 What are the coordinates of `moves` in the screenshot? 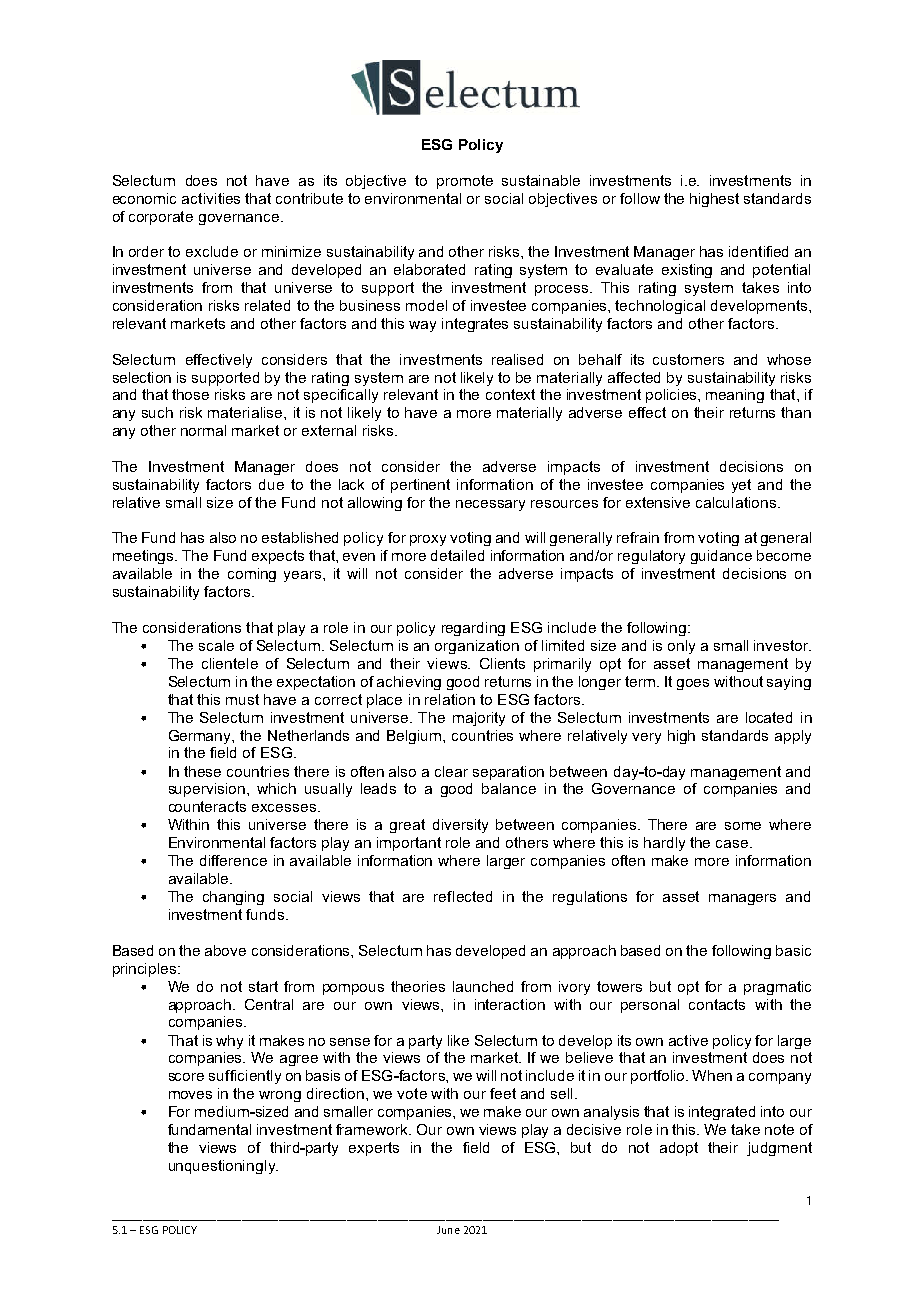 It's located at (190, 1095).
